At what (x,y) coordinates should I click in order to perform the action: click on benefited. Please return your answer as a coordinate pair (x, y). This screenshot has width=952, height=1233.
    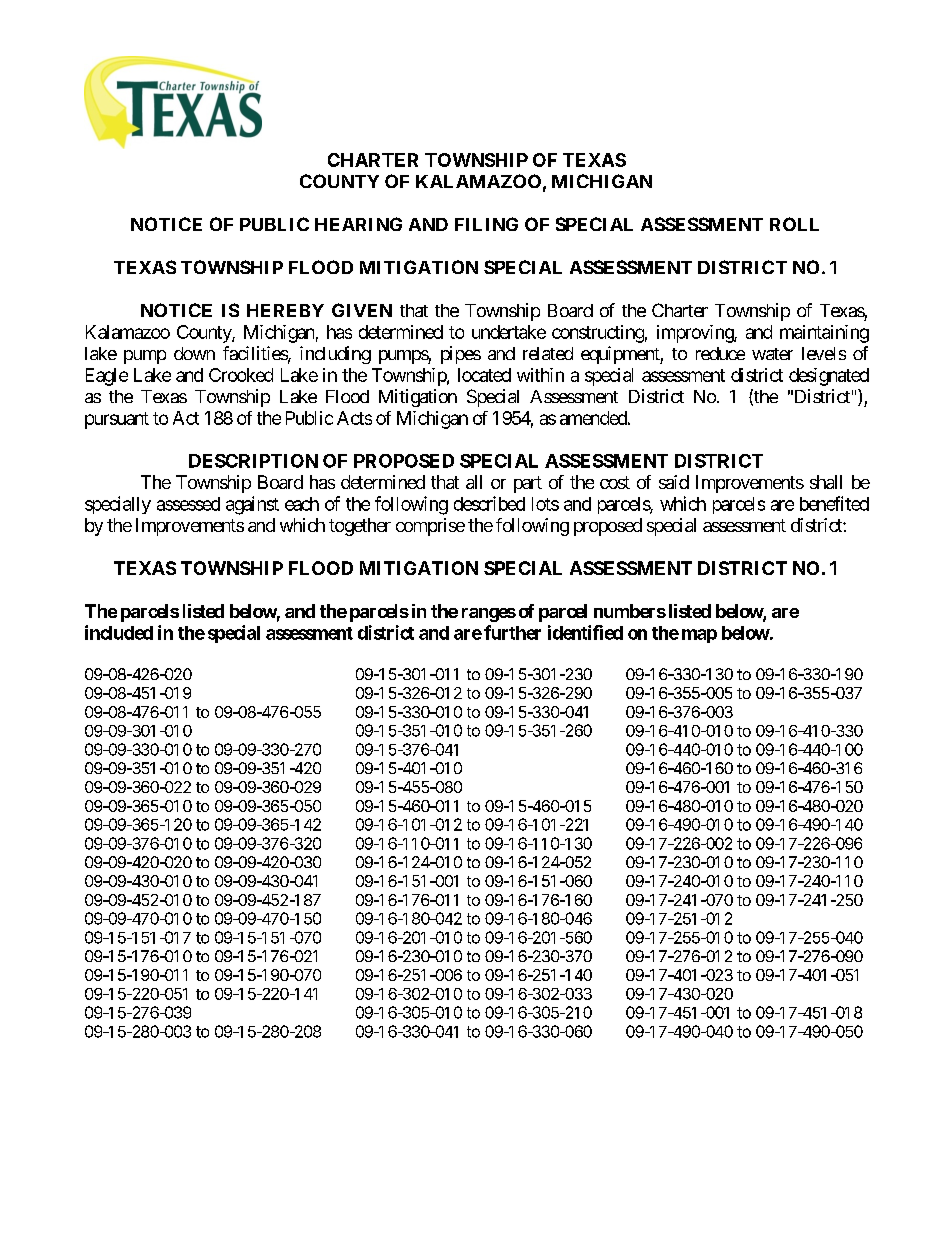
    Looking at the image, I should click on (834, 503).
